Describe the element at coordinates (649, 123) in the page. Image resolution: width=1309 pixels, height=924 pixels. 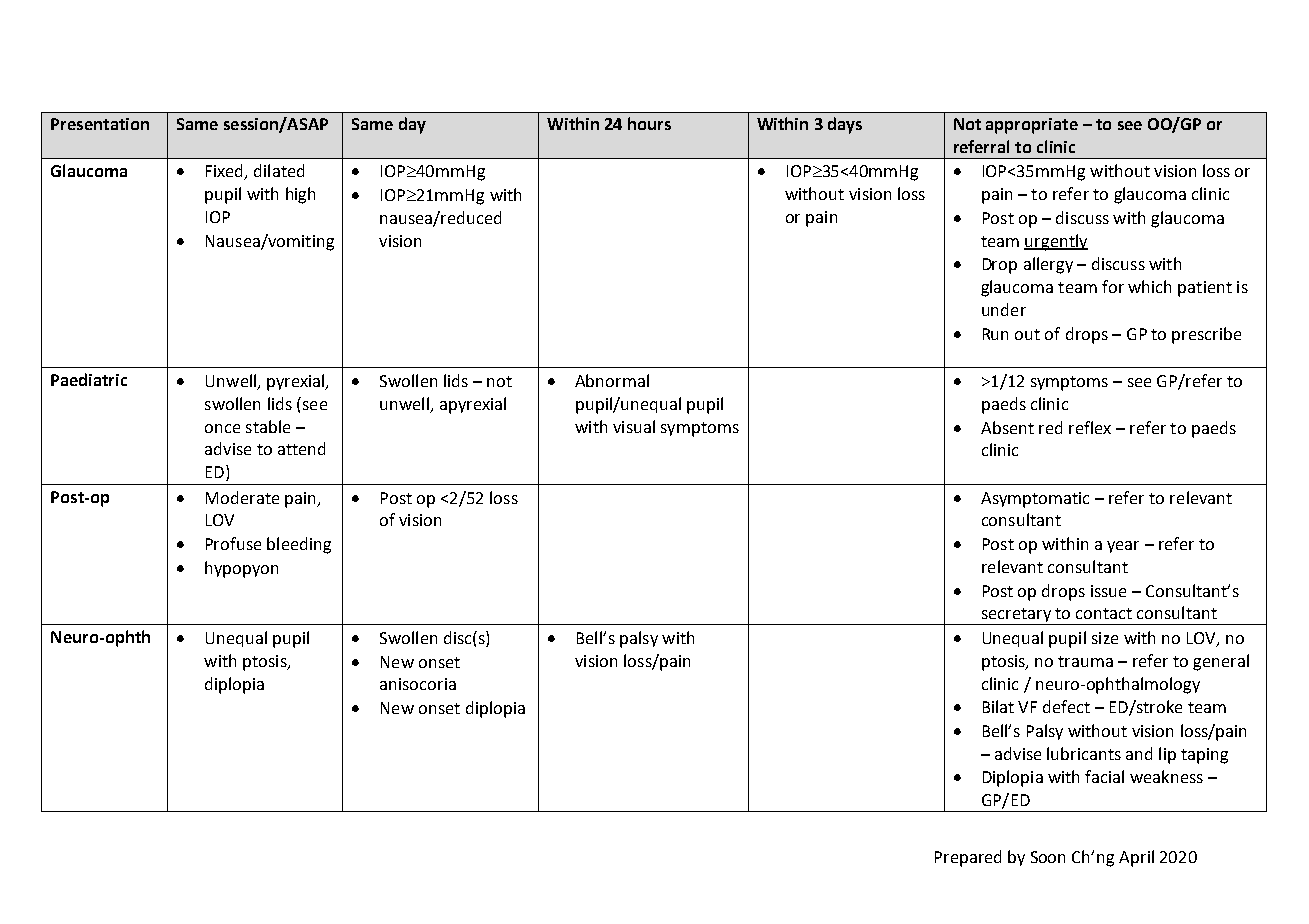
I see `hours` at that location.
